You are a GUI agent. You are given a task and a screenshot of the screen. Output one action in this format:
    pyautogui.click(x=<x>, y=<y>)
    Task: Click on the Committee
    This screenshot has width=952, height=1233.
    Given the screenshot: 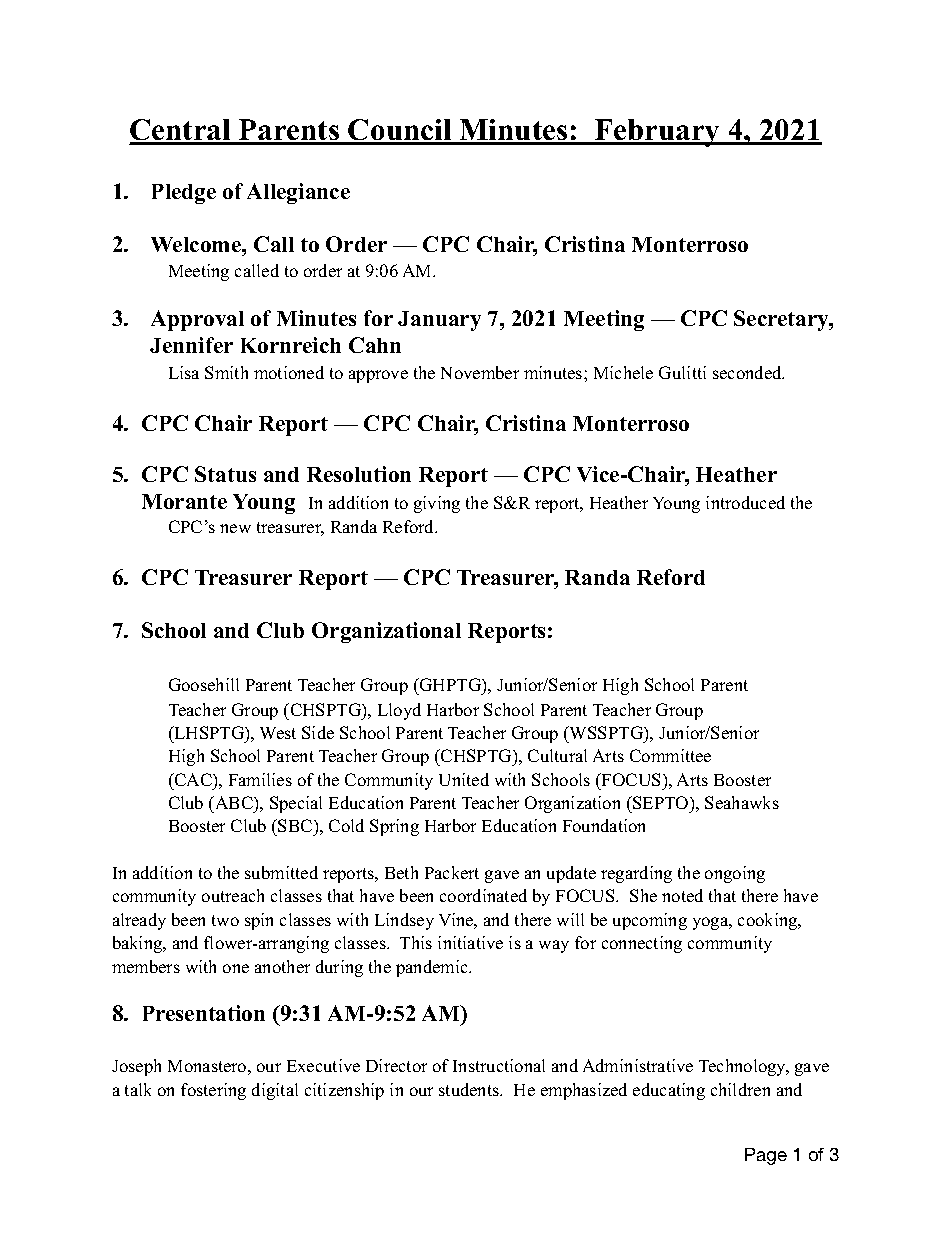 What is the action you would take?
    pyautogui.click(x=670, y=755)
